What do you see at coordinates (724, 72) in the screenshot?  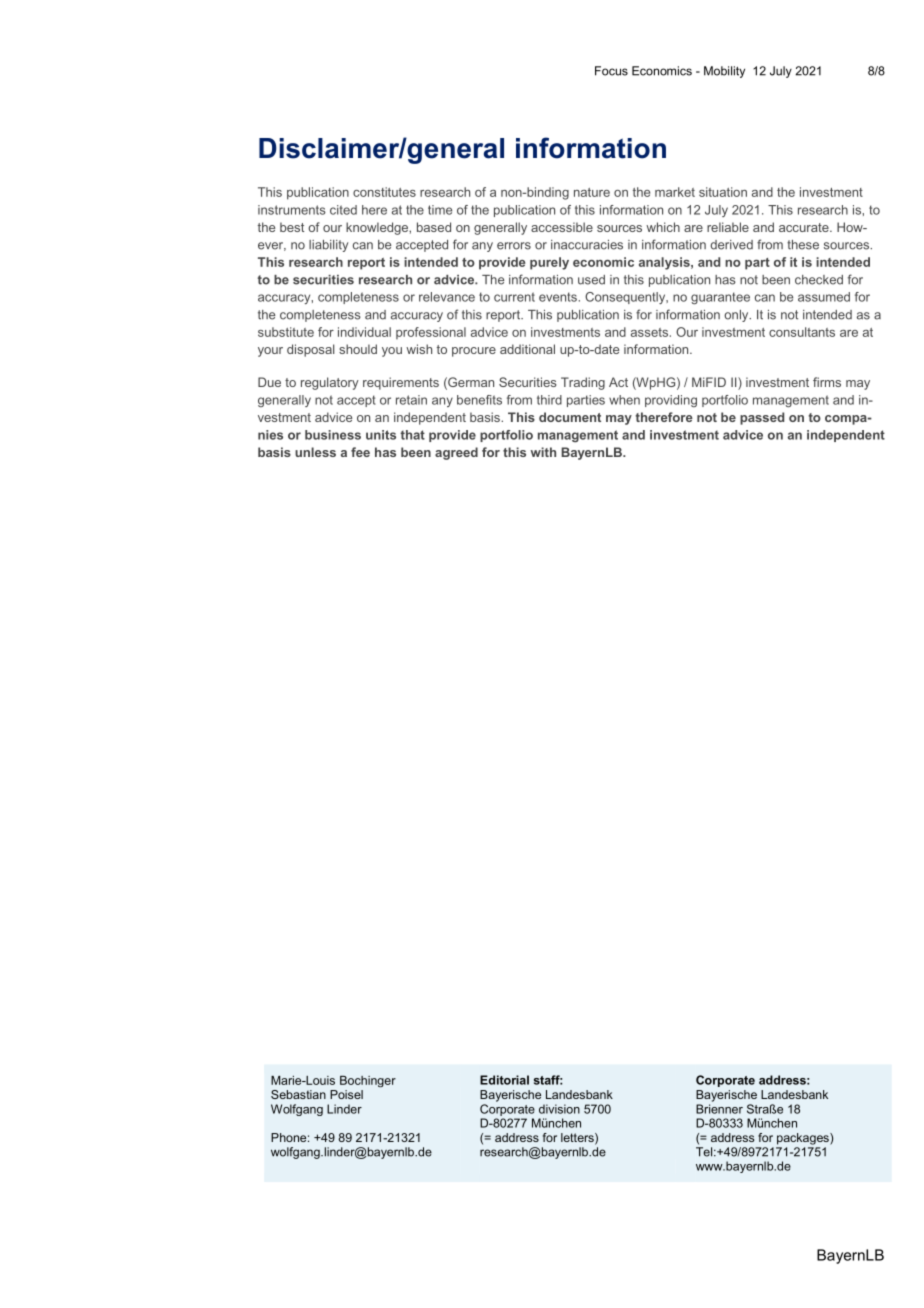 I see `Mobility` at bounding box center [724, 72].
